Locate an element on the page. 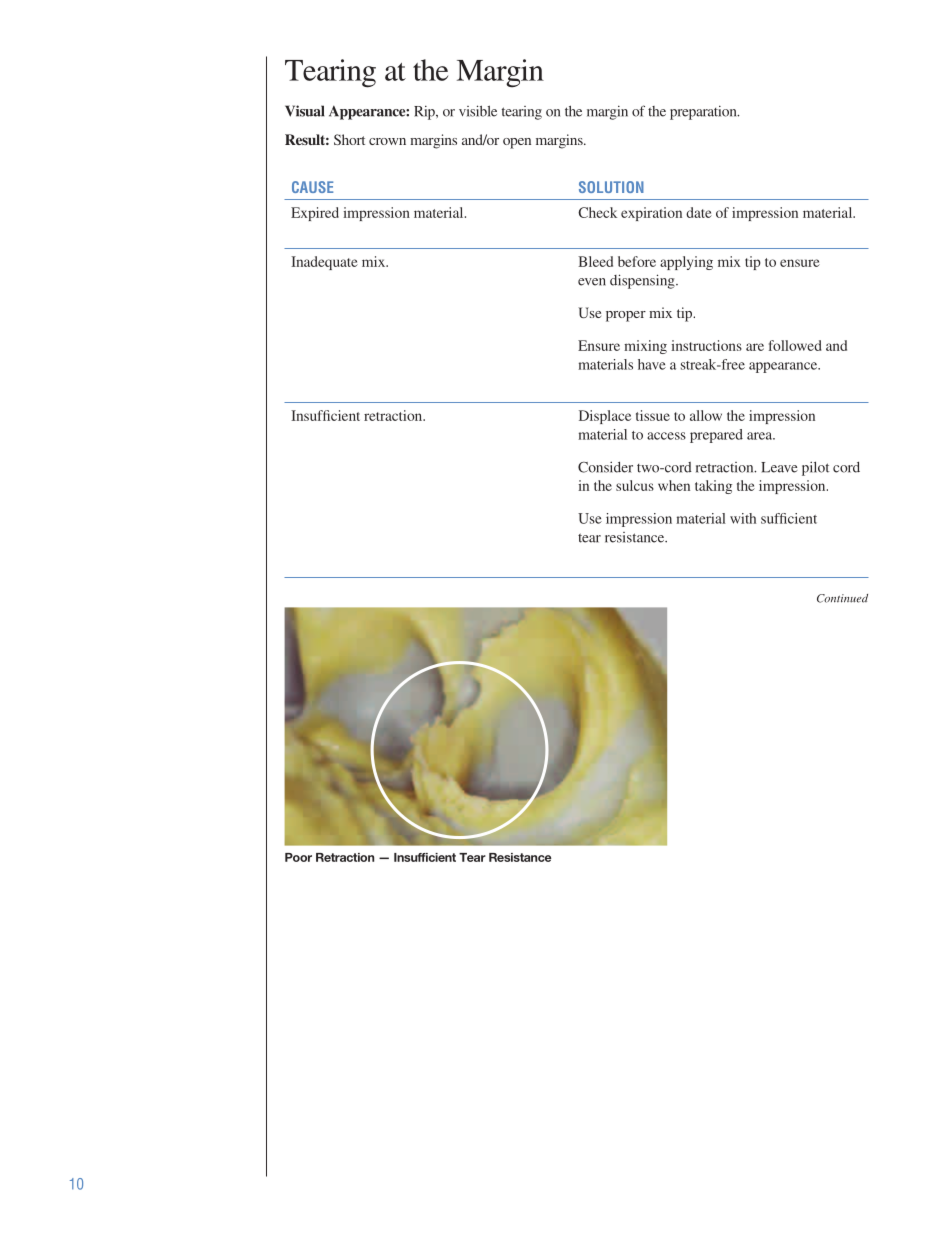  open is located at coordinates (517, 143).
